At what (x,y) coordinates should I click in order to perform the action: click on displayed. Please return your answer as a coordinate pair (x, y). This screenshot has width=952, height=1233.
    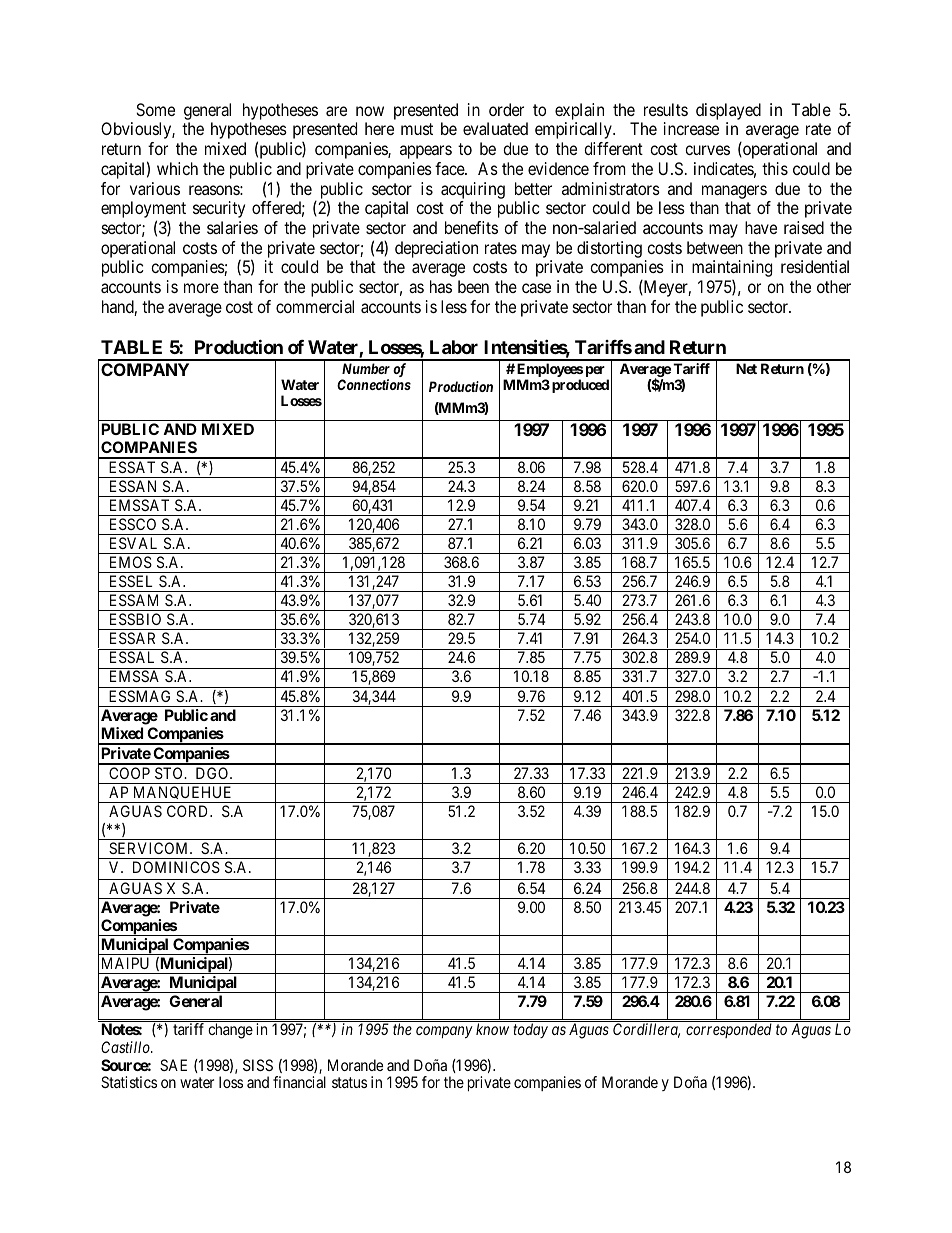
    Looking at the image, I should click on (728, 111).
